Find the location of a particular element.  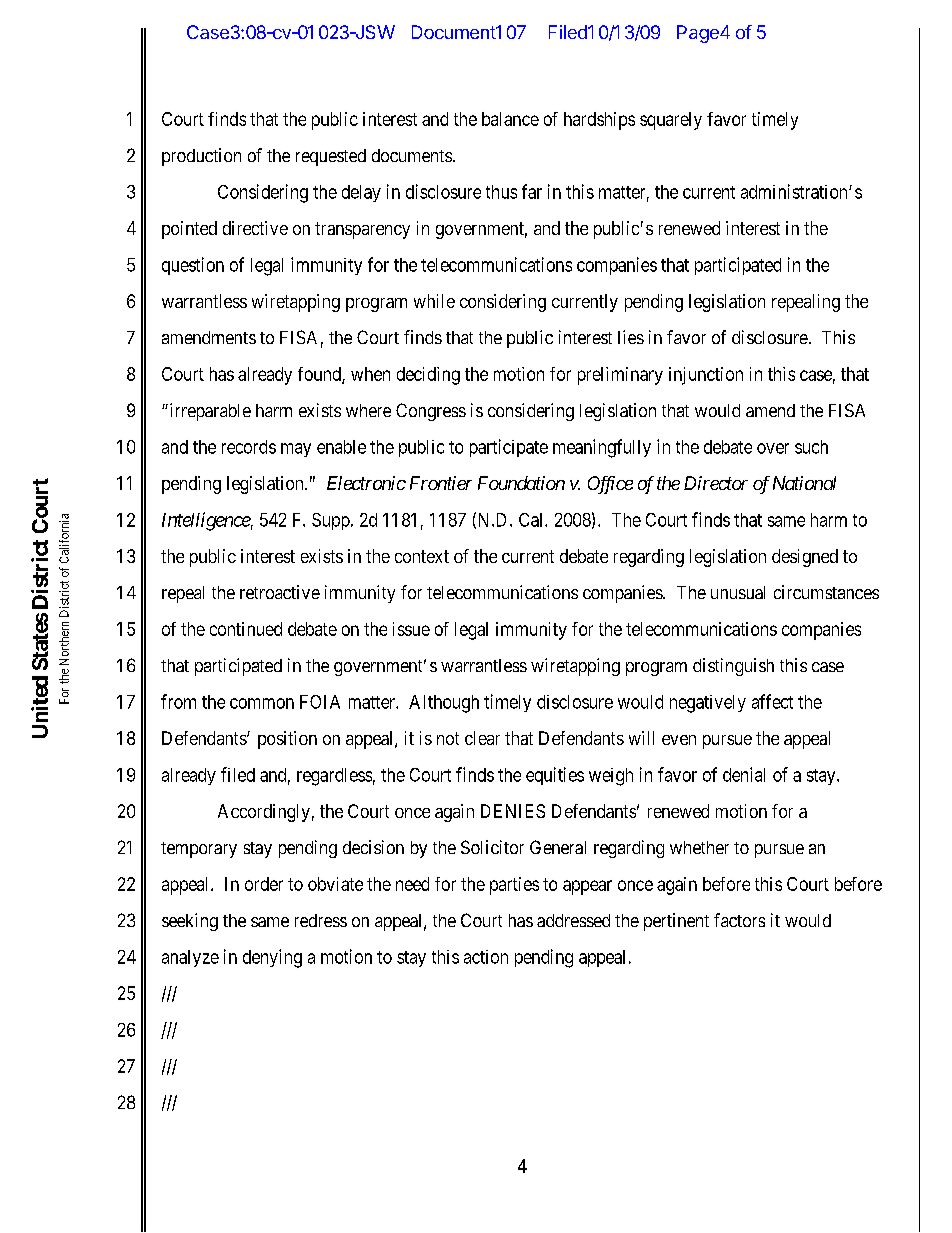

balance is located at coordinates (510, 119).
